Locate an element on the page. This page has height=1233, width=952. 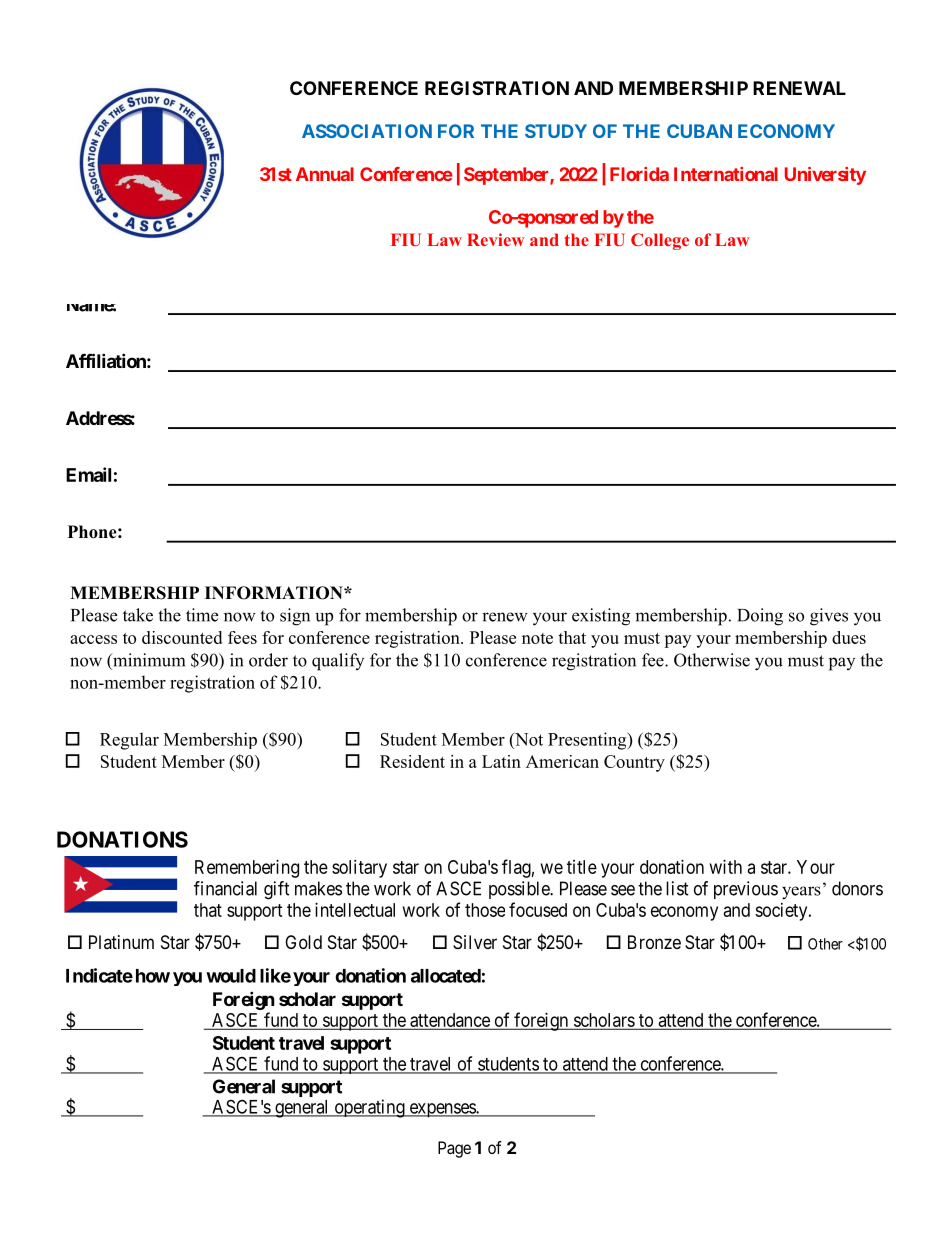
Page is located at coordinates (454, 1149).
